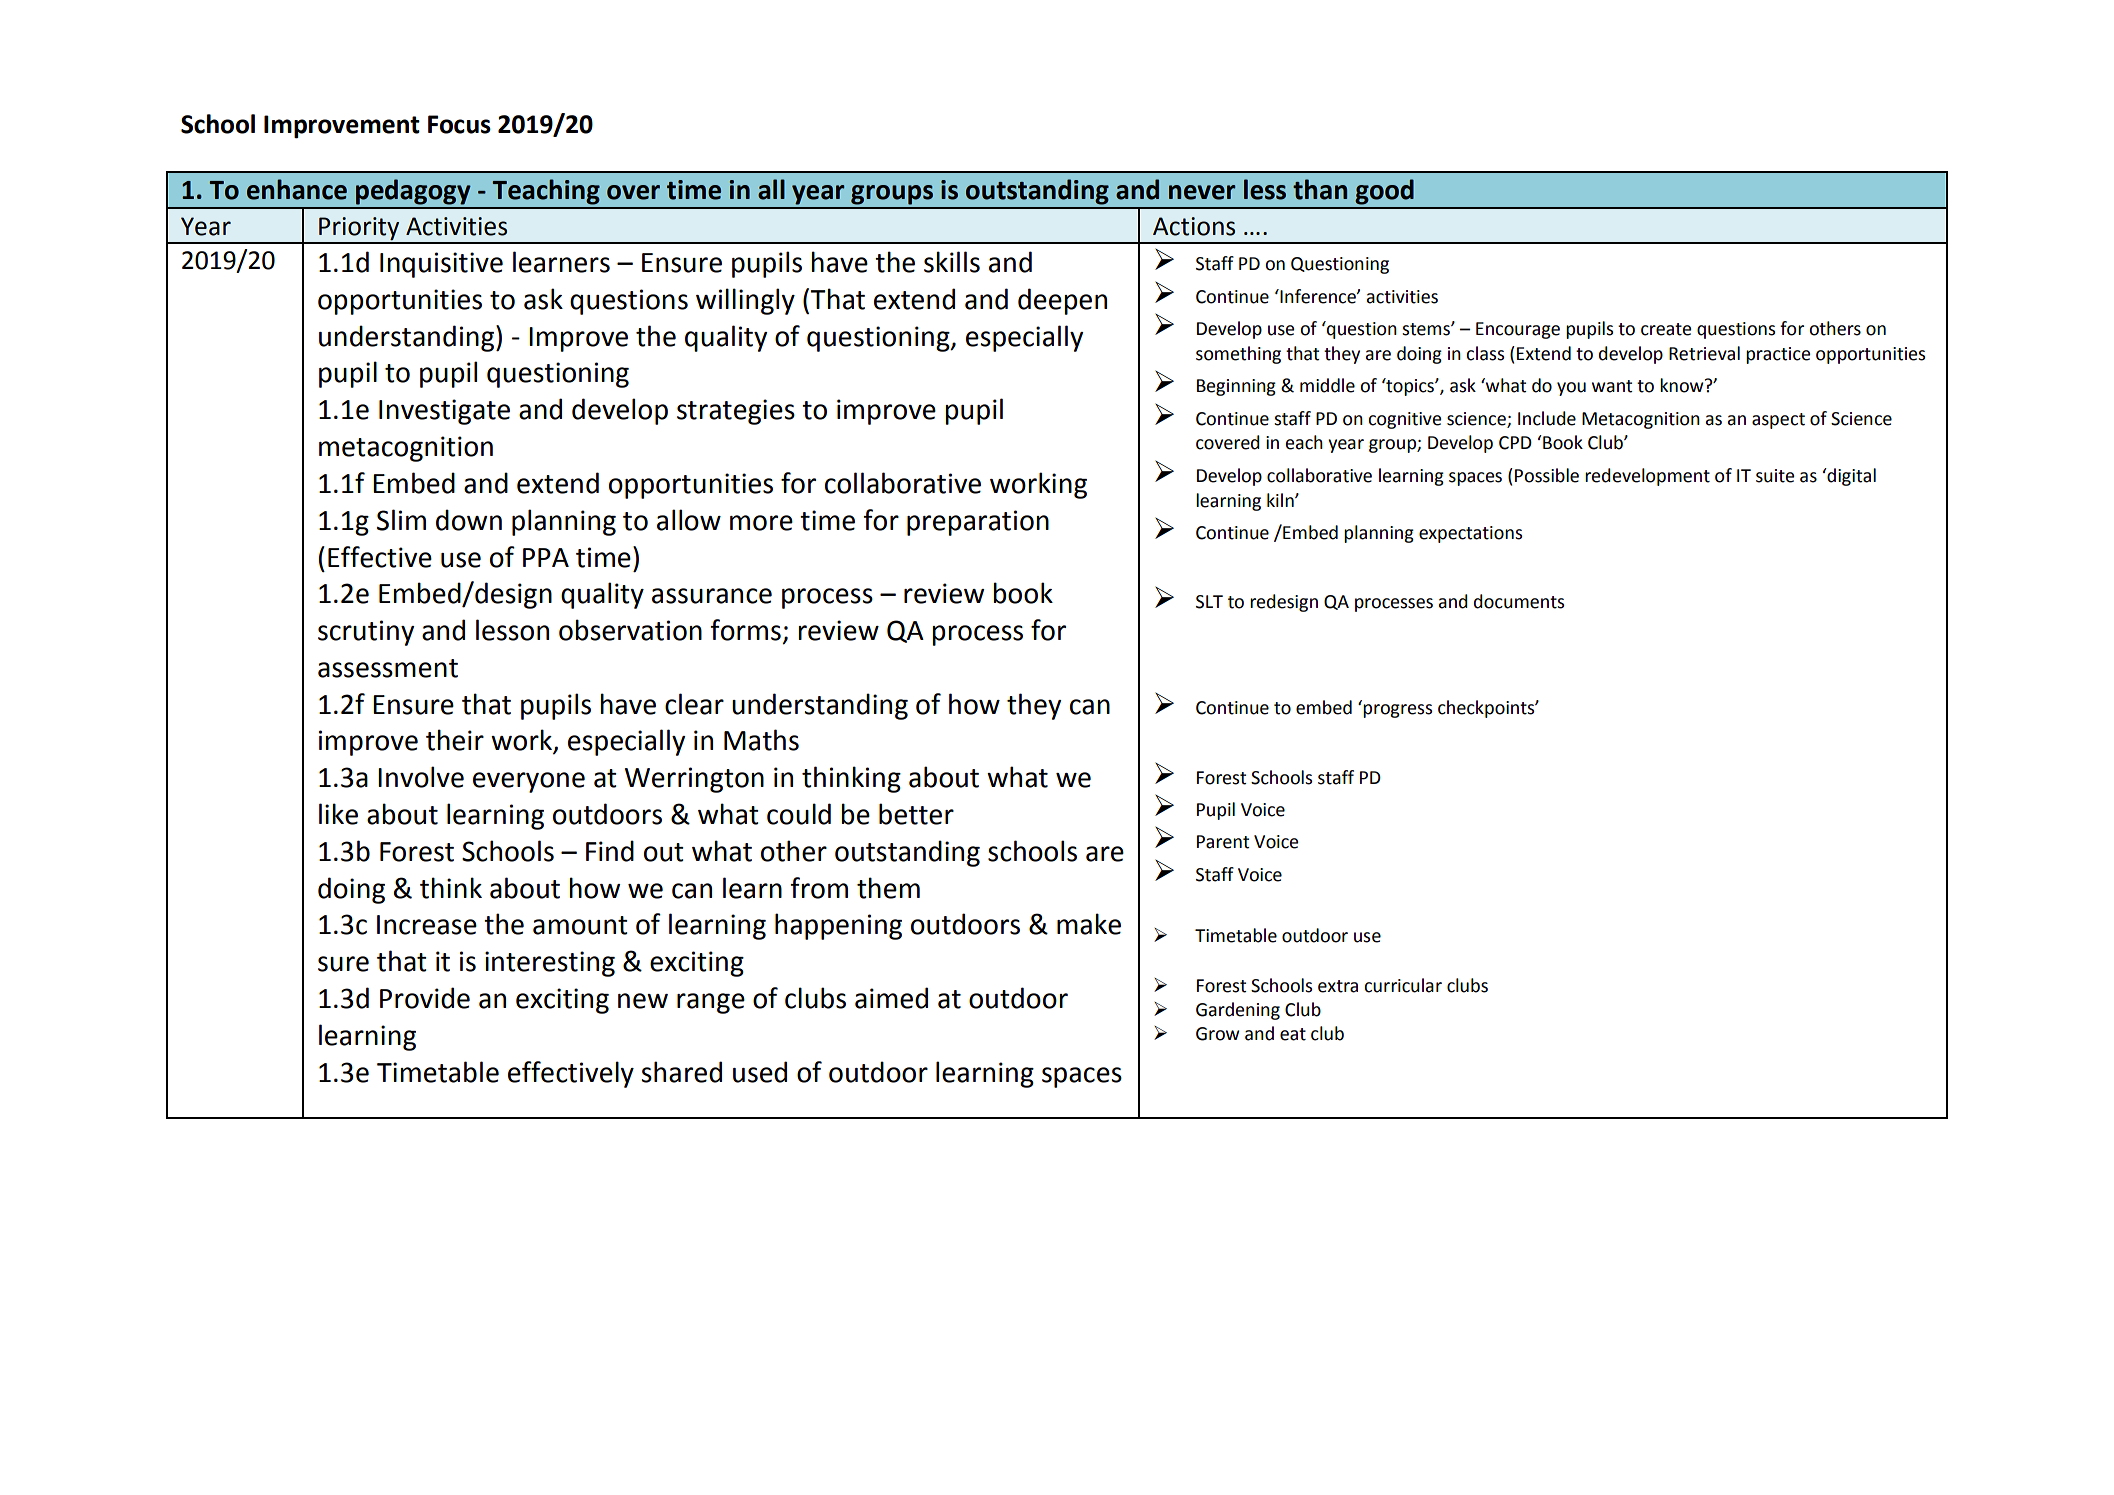 Image resolution: width=2114 pixels, height=1495 pixels. What do you see at coordinates (1320, 189) in the page?
I see `than` at bounding box center [1320, 189].
